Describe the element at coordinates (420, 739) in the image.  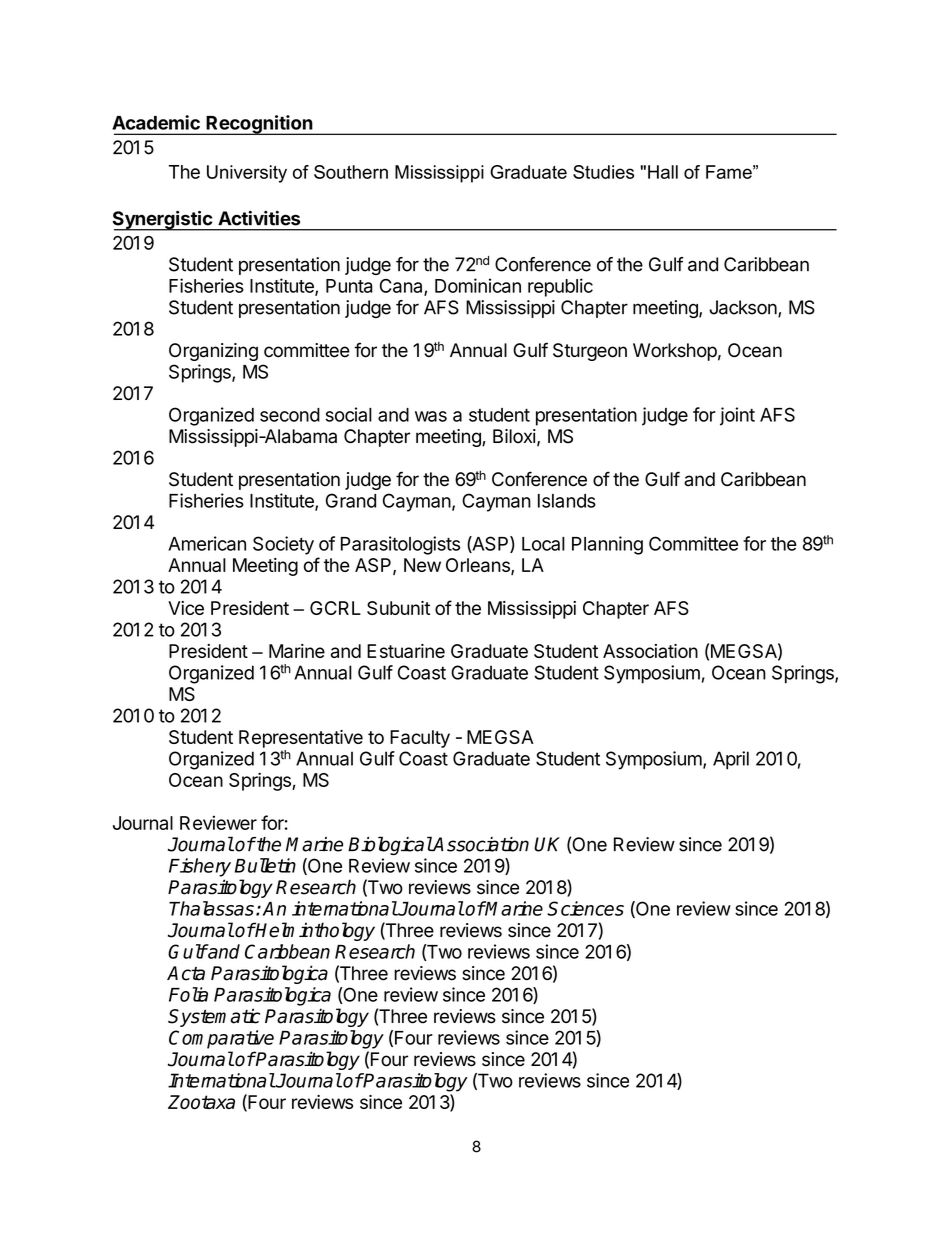
I see `Faculty` at that location.
